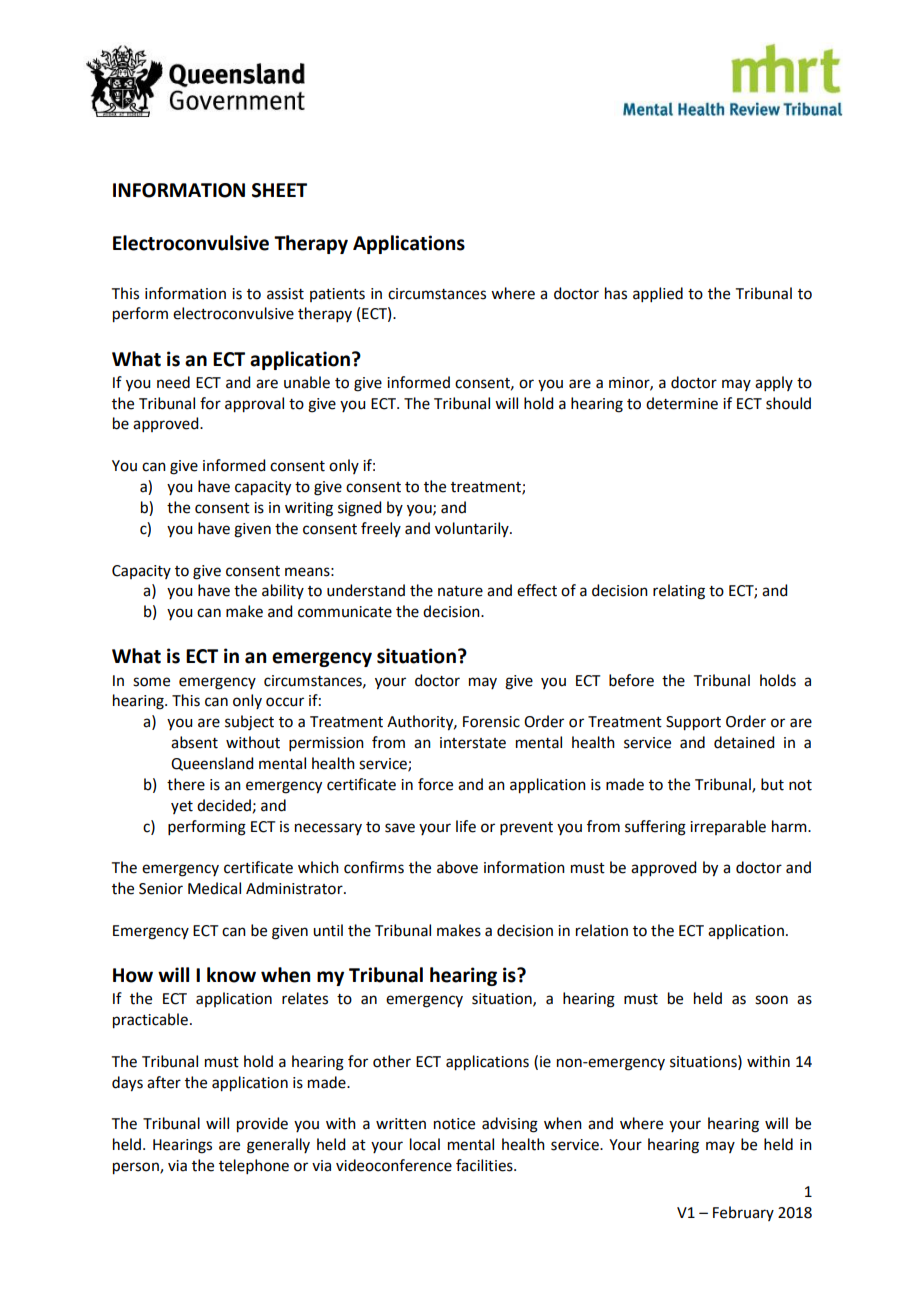 Image resolution: width=924 pixels, height=1308 pixels. What do you see at coordinates (658, 294) in the screenshot?
I see `applied` at bounding box center [658, 294].
